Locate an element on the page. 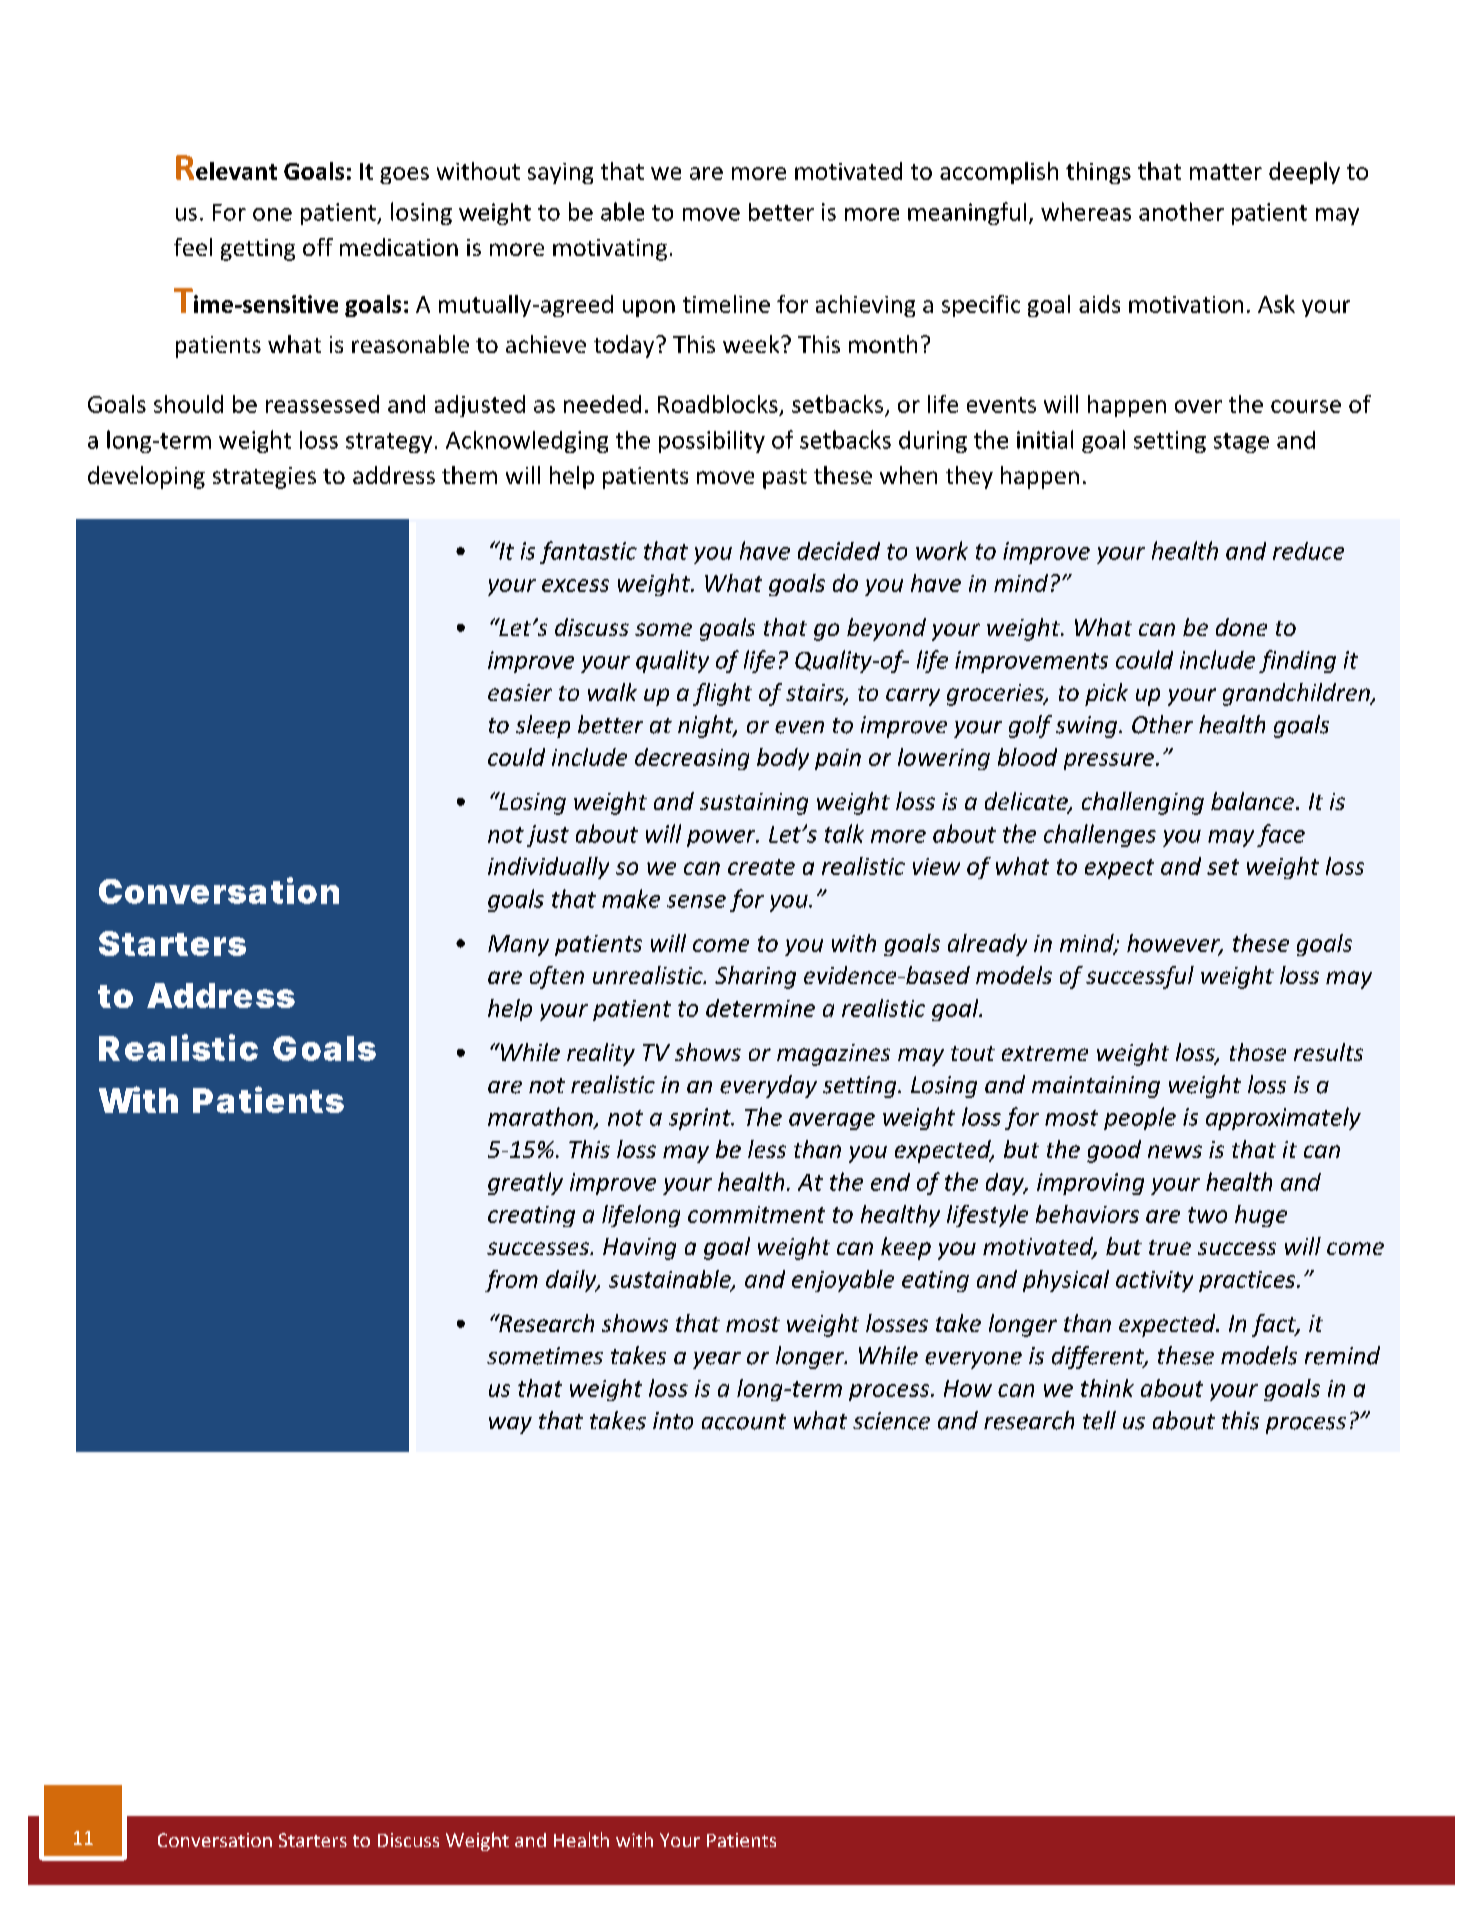  matter is located at coordinates (1226, 172).
